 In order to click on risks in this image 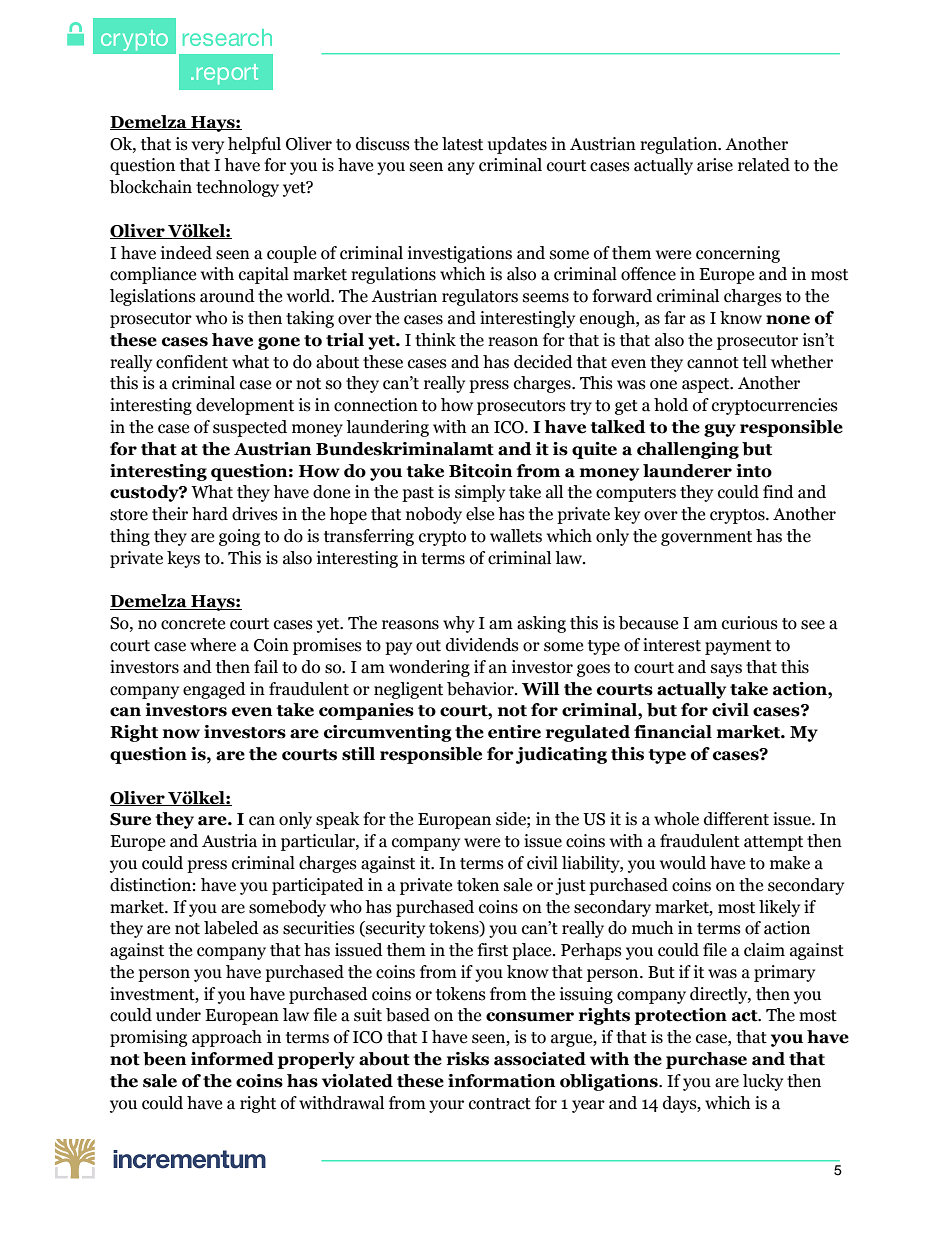, I will do `click(468, 1059)`.
